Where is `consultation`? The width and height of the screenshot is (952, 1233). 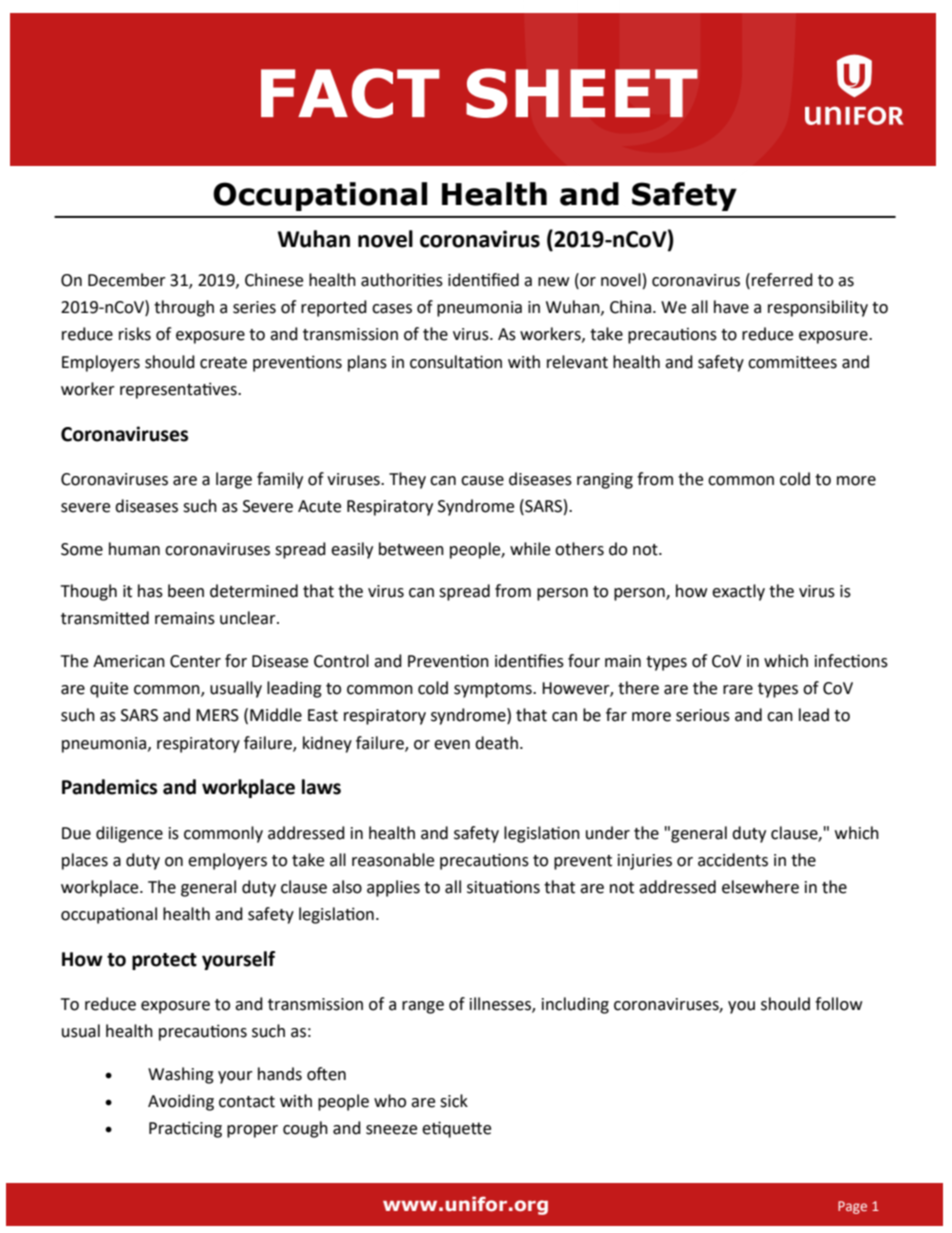 consultation is located at coordinates (456, 362).
